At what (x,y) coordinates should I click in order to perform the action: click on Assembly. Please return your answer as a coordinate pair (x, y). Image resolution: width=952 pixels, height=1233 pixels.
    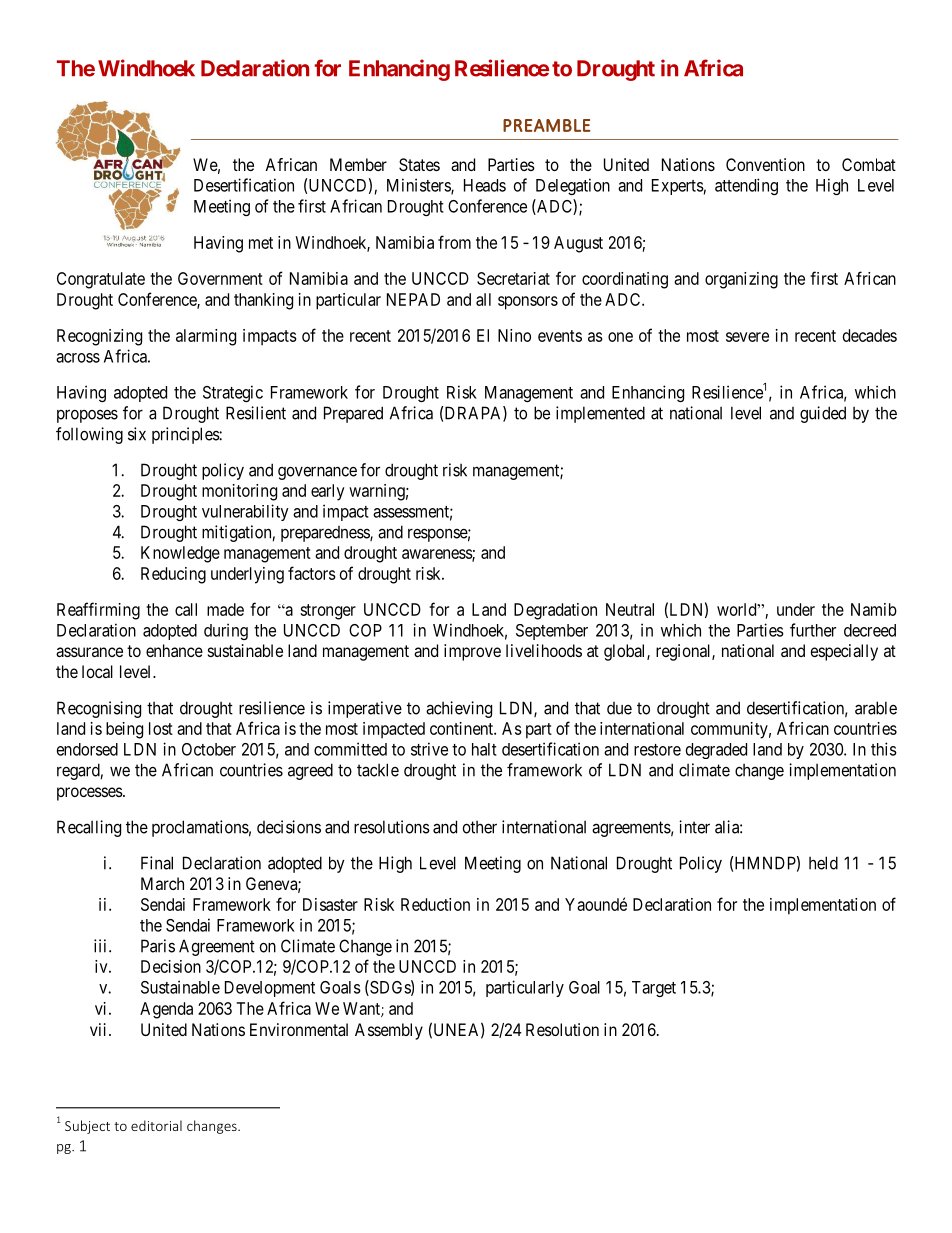
    Looking at the image, I should click on (389, 1031).
